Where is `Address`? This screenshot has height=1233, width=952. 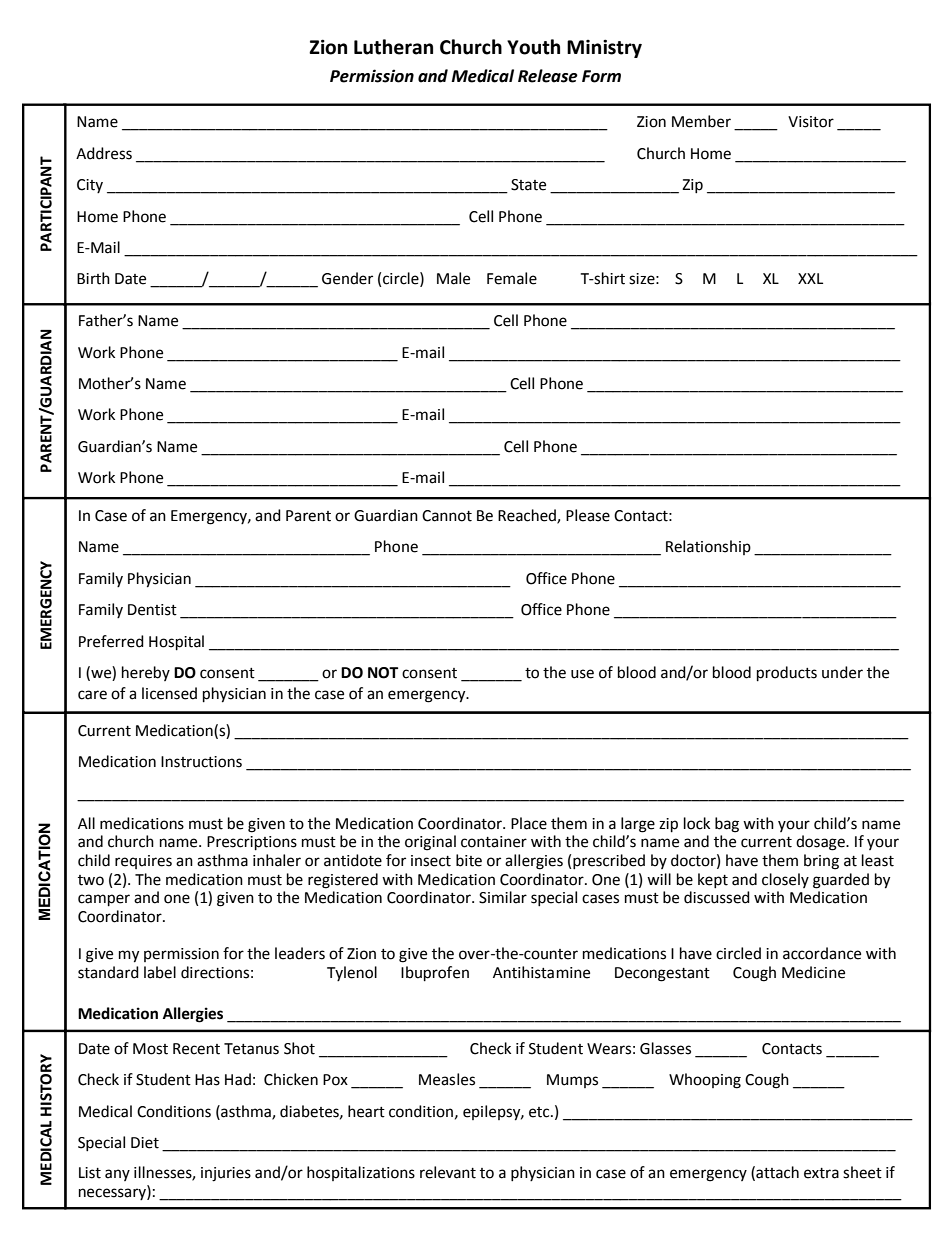 Address is located at coordinates (104, 153).
